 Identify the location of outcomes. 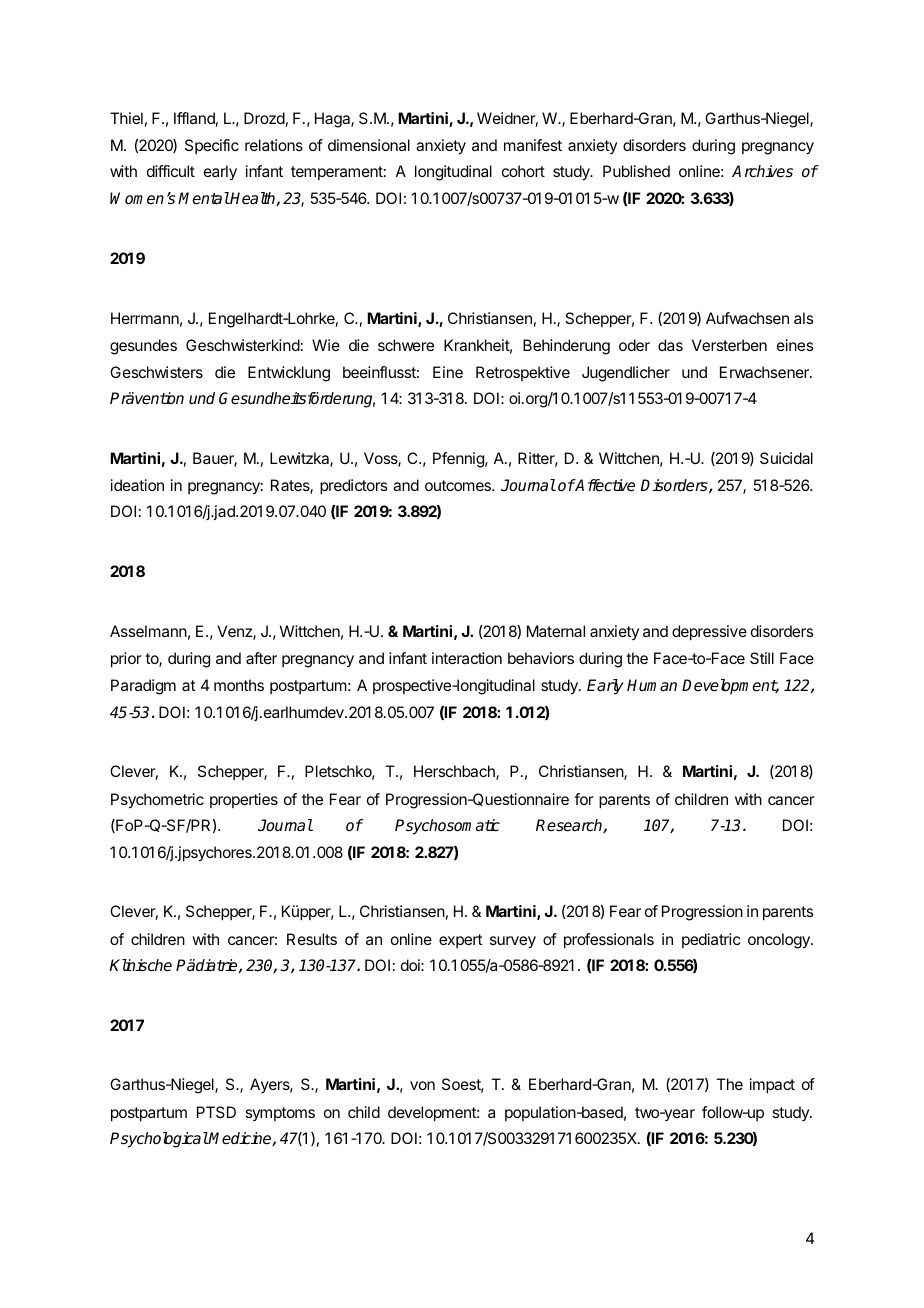
(459, 485).
